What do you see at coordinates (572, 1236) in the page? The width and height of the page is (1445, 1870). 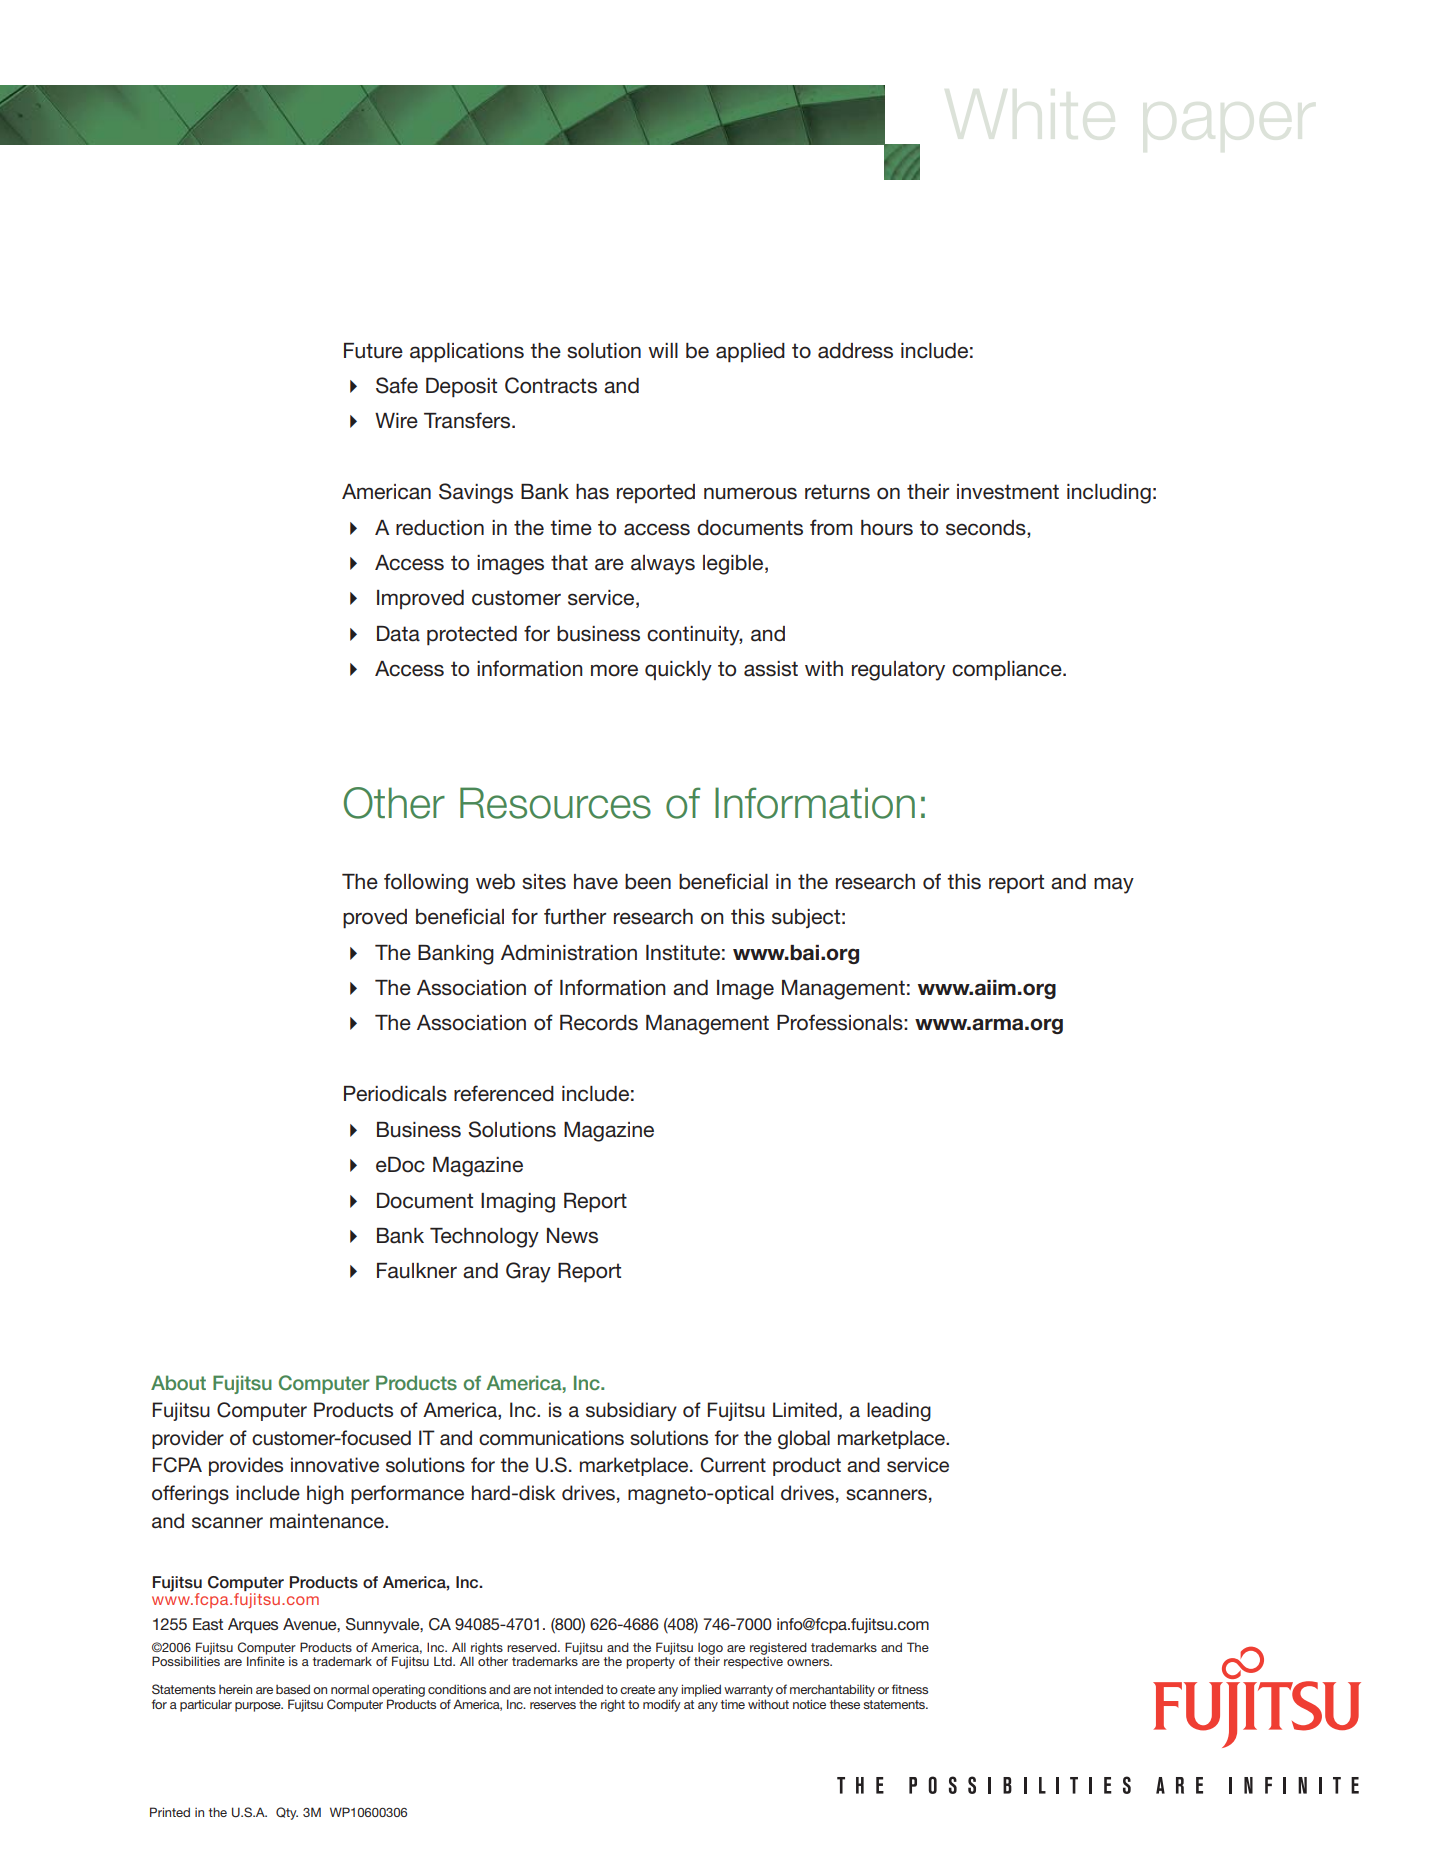 I see `News` at bounding box center [572, 1236].
